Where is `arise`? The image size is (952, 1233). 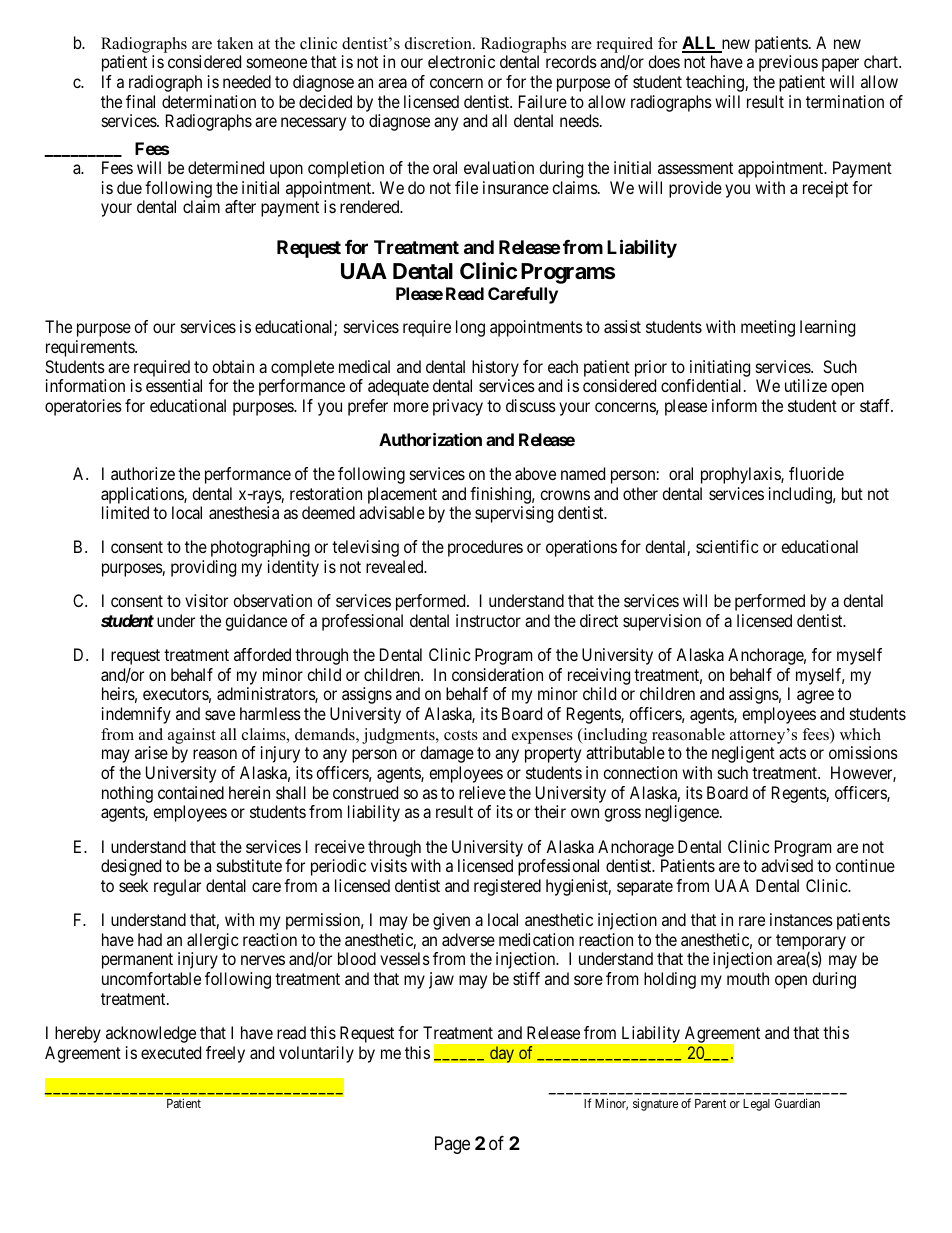
arise is located at coordinates (151, 752).
